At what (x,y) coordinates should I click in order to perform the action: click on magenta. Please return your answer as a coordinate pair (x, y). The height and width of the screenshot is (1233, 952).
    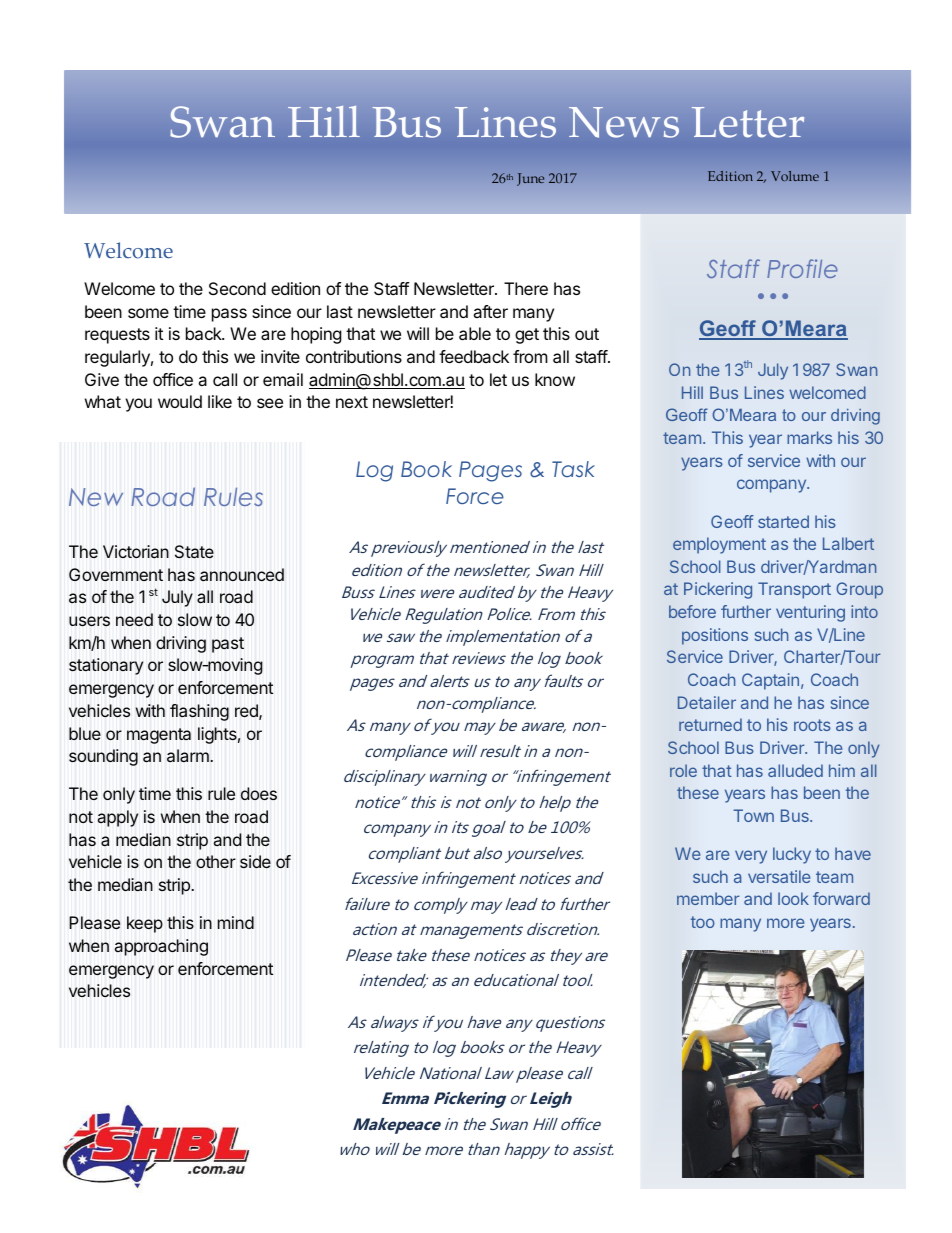
    Looking at the image, I should click on (159, 736).
